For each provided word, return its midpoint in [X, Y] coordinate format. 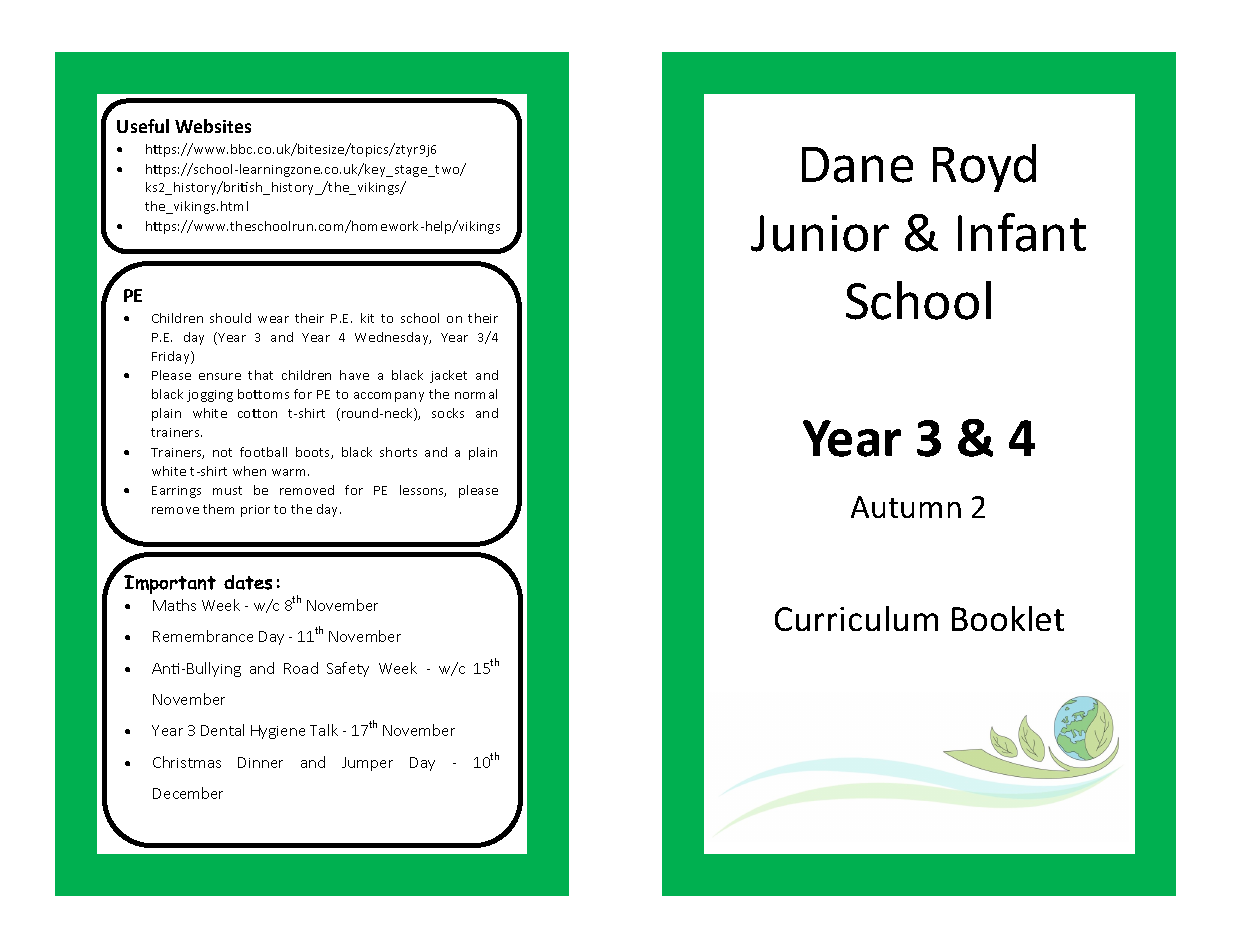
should [230, 318]
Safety [348, 669]
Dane [857, 165]
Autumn [906, 507]
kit [367, 318]
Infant [1022, 232]
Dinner [260, 762]
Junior [820, 233]
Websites [213, 126]
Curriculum [856, 618]
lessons [423, 491]
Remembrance [203, 636]
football [263, 452]
